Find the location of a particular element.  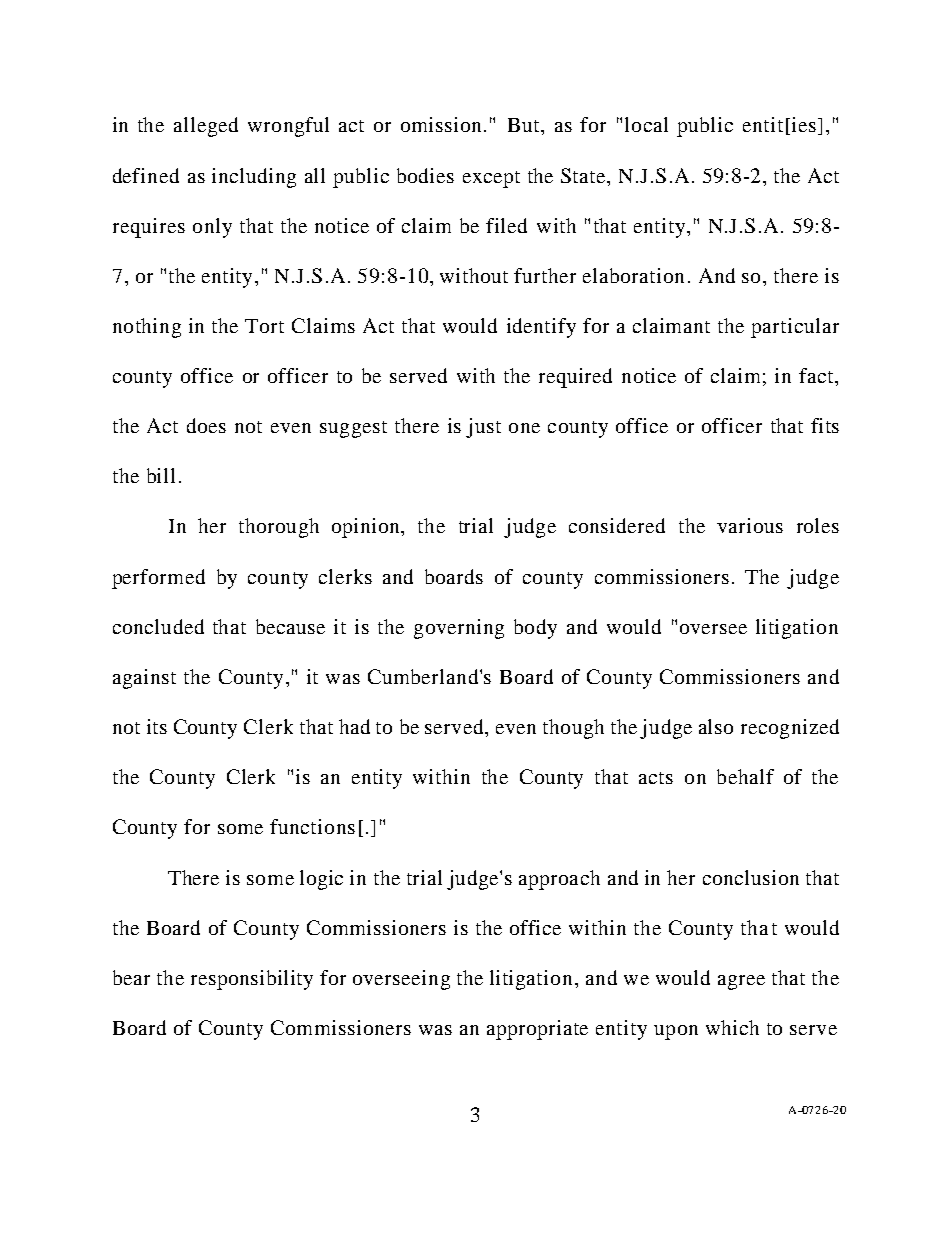

various is located at coordinates (750, 525).
